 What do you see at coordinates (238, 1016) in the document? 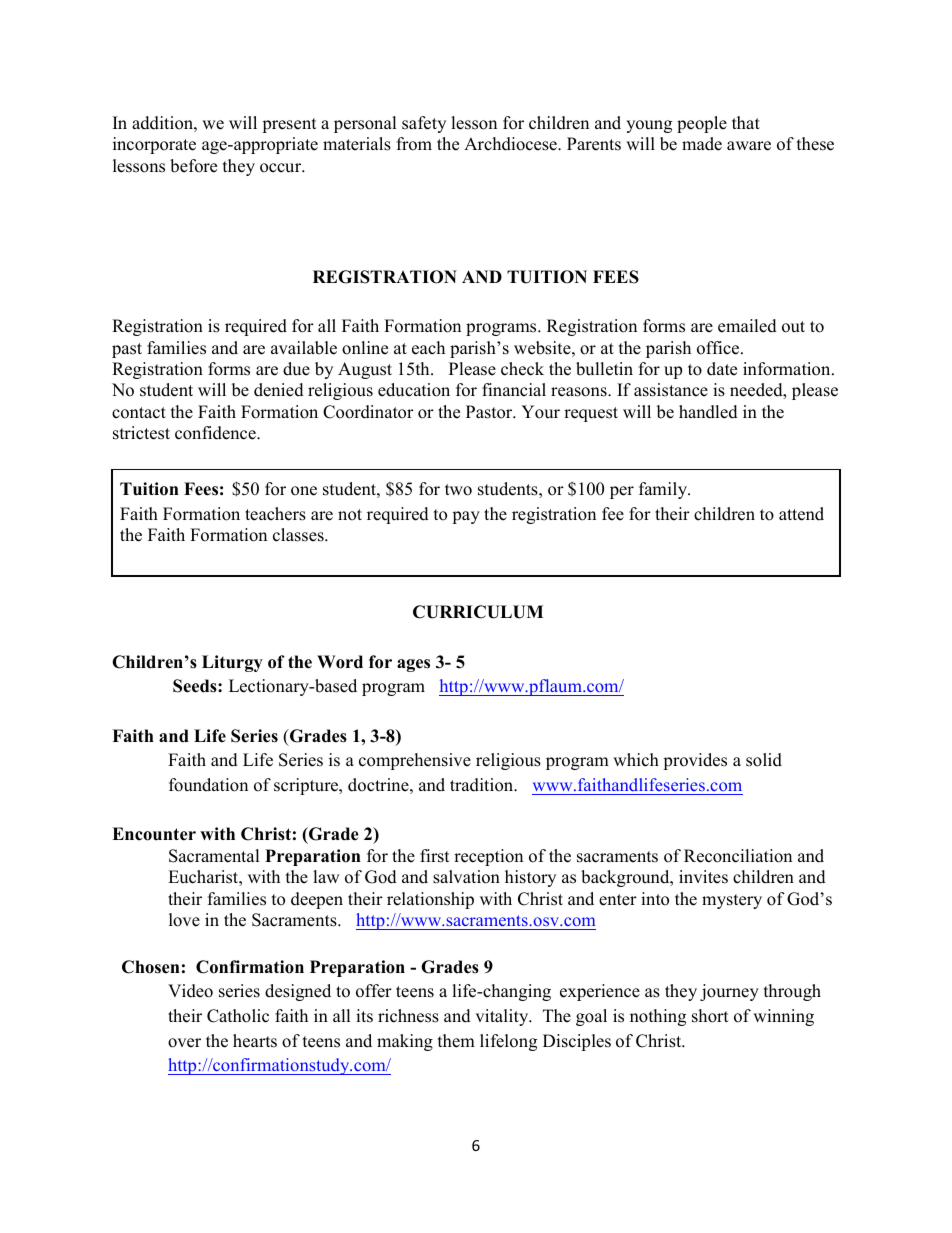
I see `Catholic` at bounding box center [238, 1016].
